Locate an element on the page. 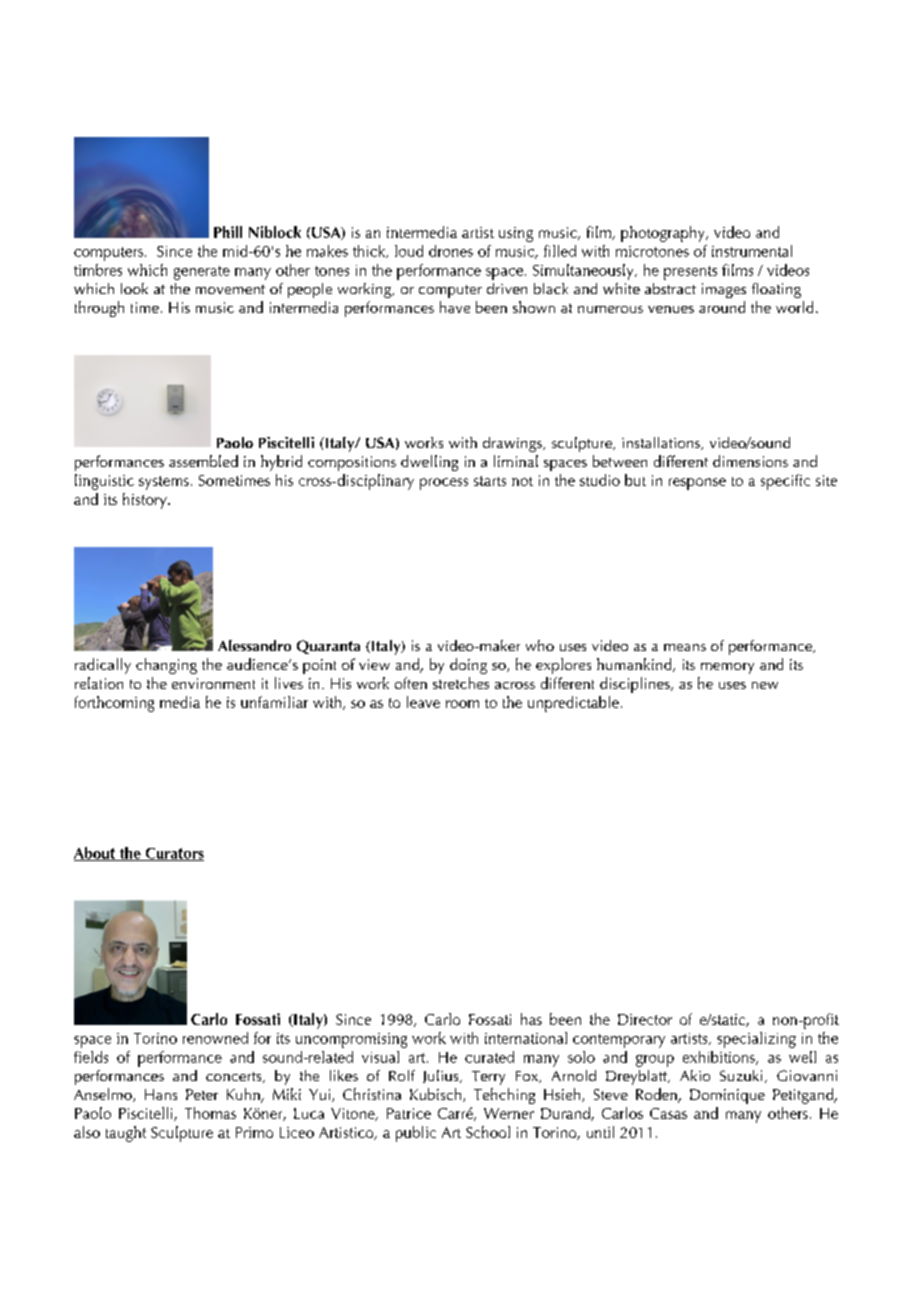 The width and height of the image is (924, 1308). generate is located at coordinates (202, 273).
